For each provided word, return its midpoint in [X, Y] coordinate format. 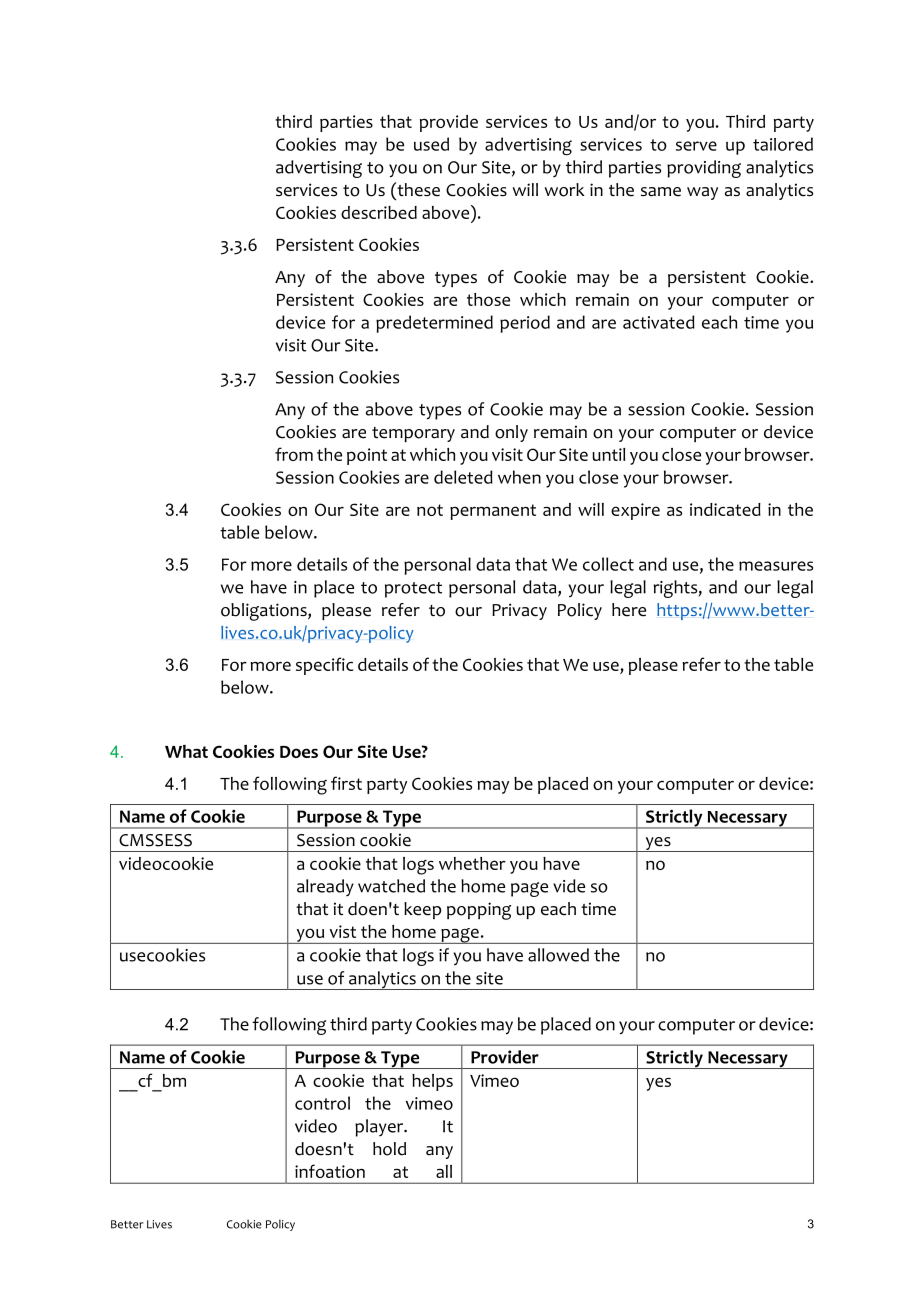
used [431, 144]
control [322, 1103]
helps [432, 1082]
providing [704, 169]
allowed [558, 955]
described [379, 212]
